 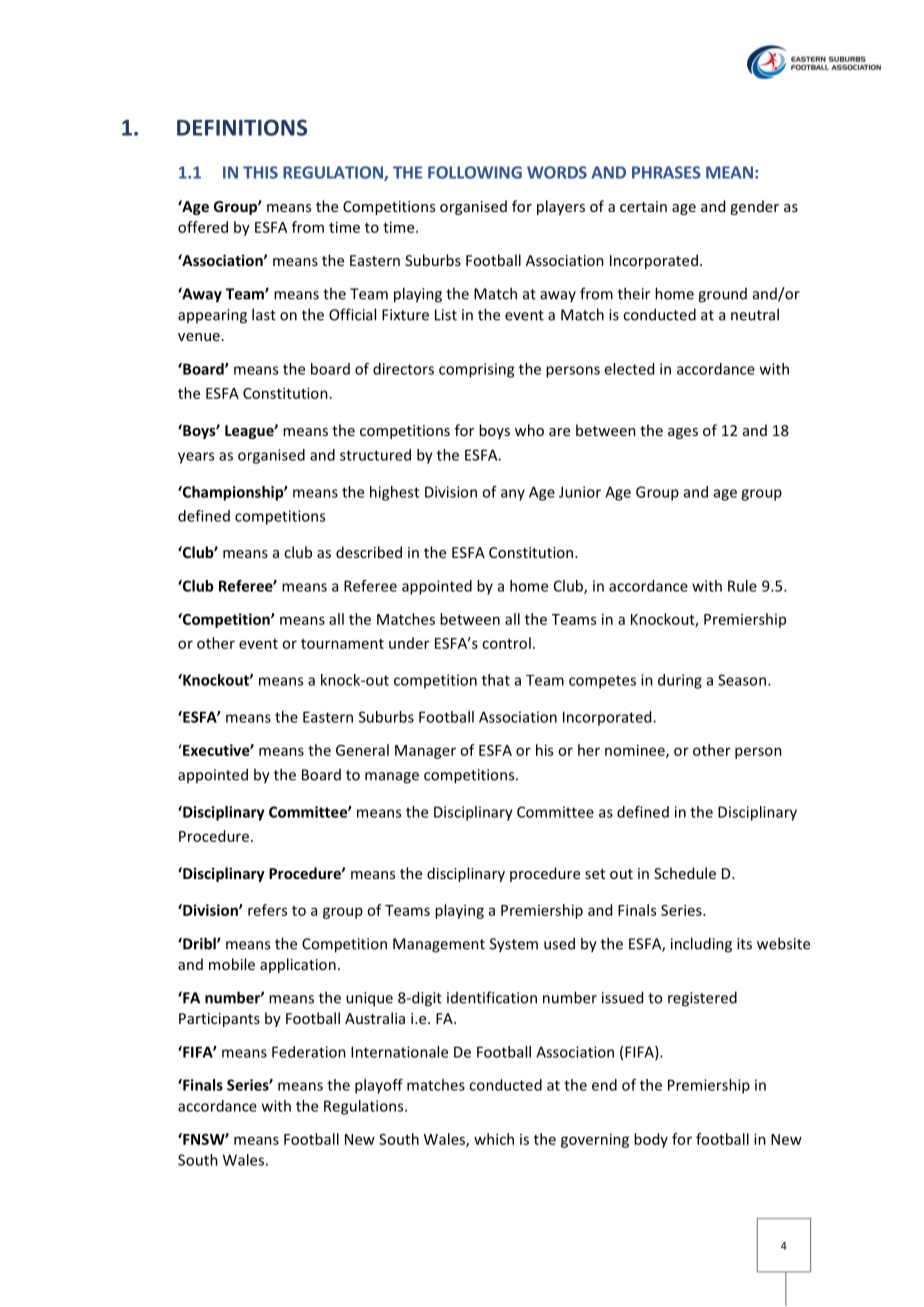 I want to click on last, so click(x=264, y=314).
